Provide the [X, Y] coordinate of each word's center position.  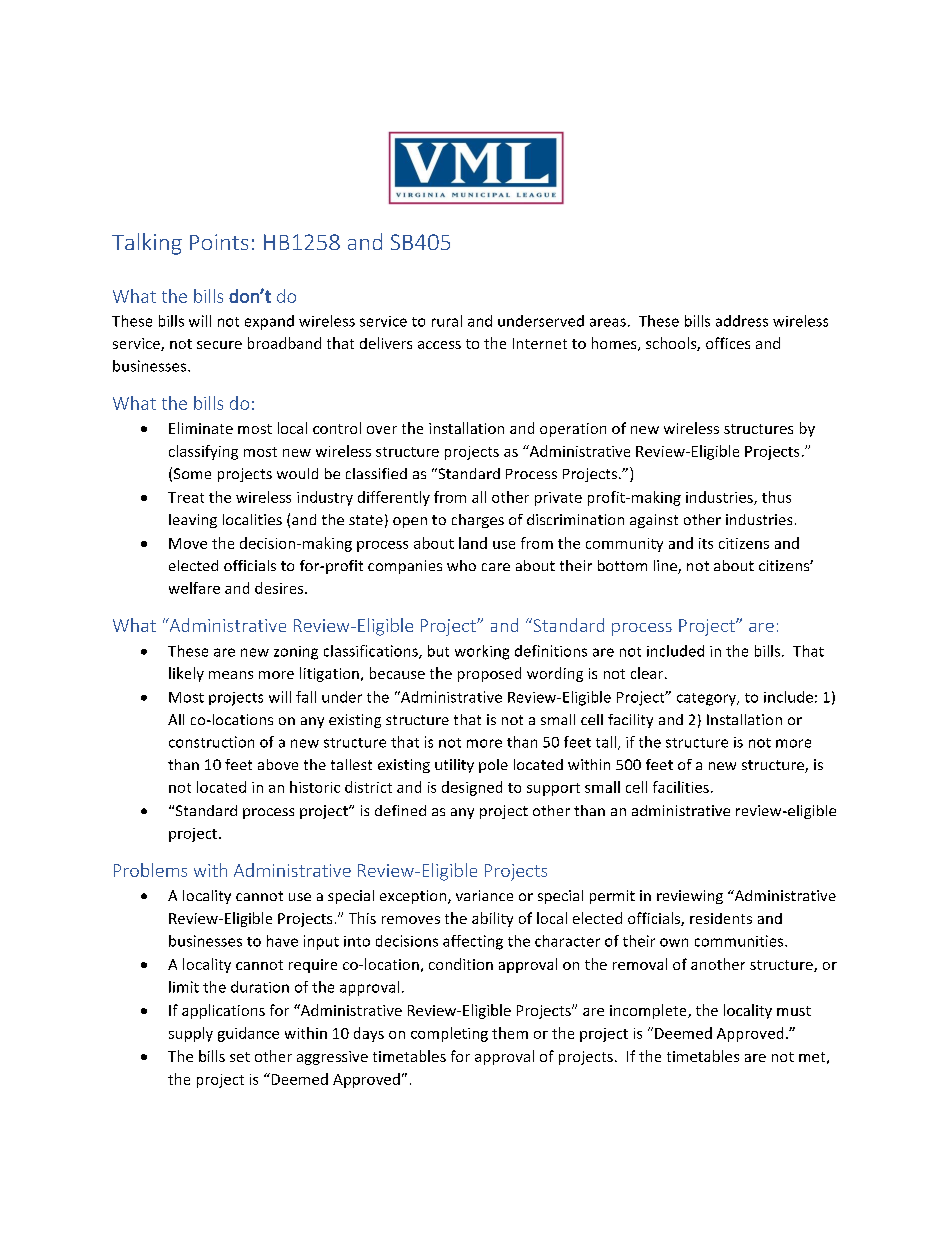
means [231, 675]
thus [776, 497]
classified [376, 473]
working [482, 652]
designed [472, 788]
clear [648, 673]
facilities [681, 787]
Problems [150, 870]
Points [219, 242]
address [742, 321]
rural [447, 321]
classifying [203, 452]
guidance [248, 1034]
